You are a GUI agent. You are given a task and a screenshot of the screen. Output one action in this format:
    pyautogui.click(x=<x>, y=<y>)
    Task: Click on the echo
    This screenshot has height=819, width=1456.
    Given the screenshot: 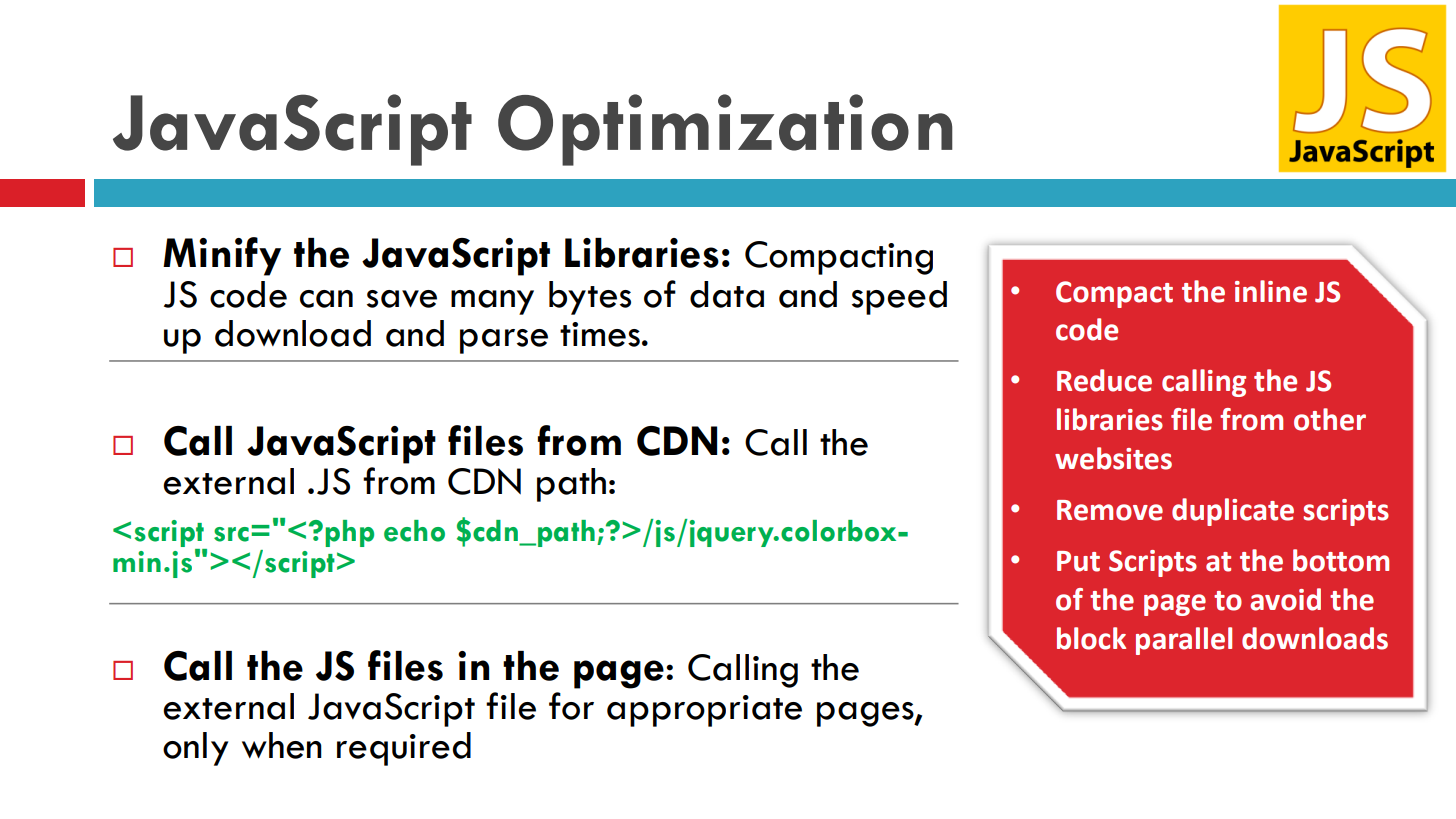 What is the action you would take?
    pyautogui.click(x=414, y=531)
